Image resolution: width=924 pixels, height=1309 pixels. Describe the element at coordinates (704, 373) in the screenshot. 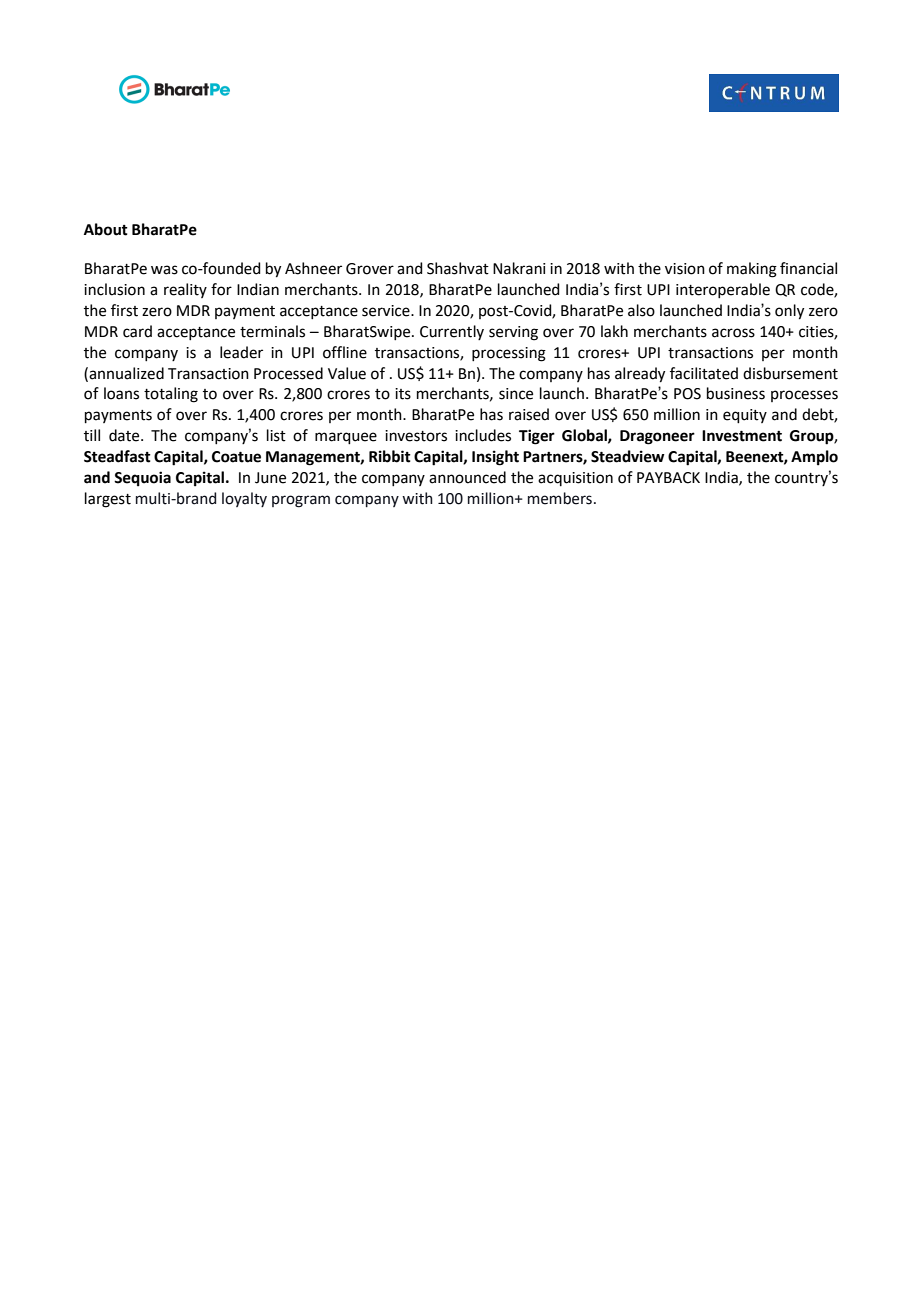

I see `facilitated` at that location.
